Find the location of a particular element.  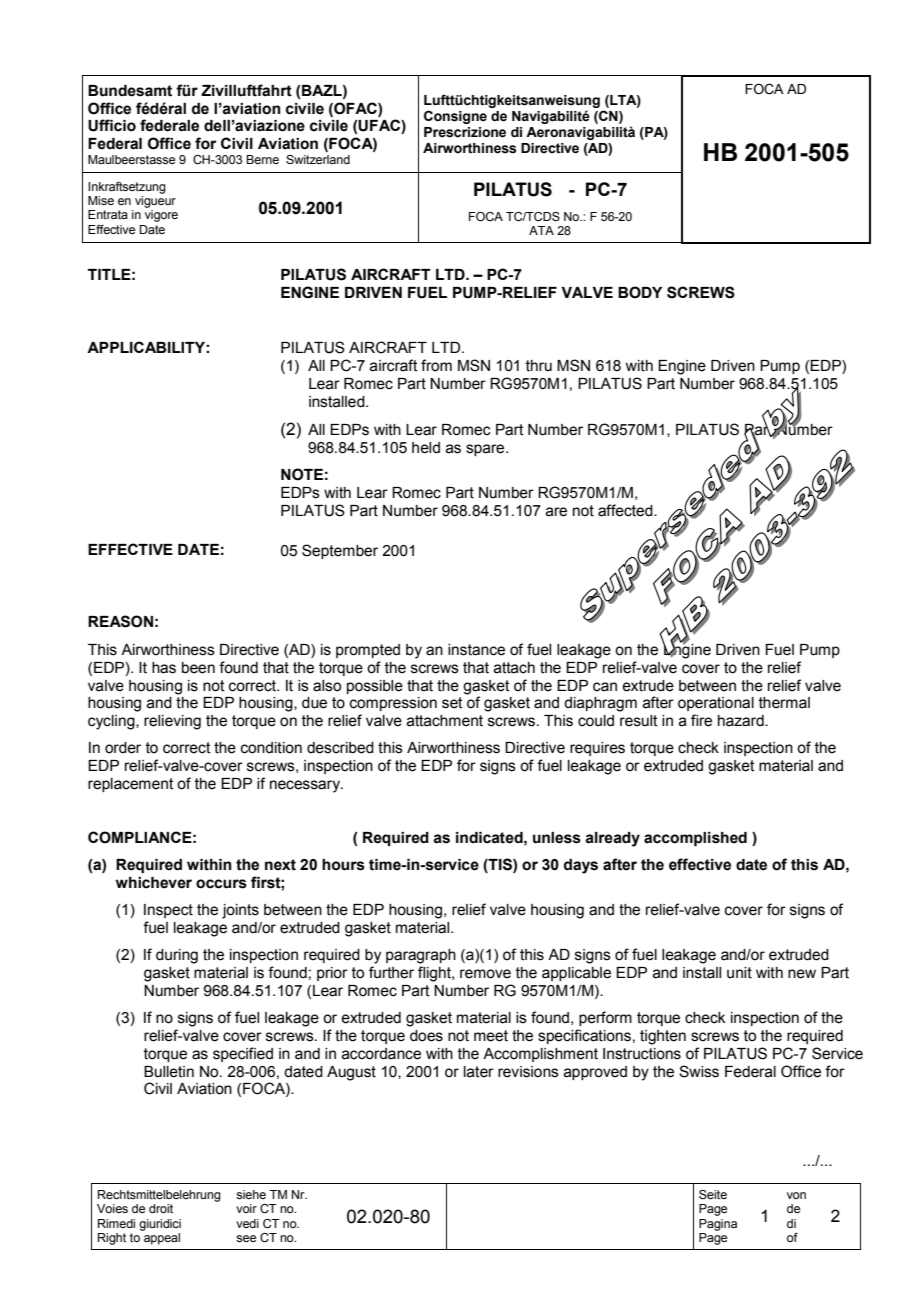

later is located at coordinates (479, 1072).
